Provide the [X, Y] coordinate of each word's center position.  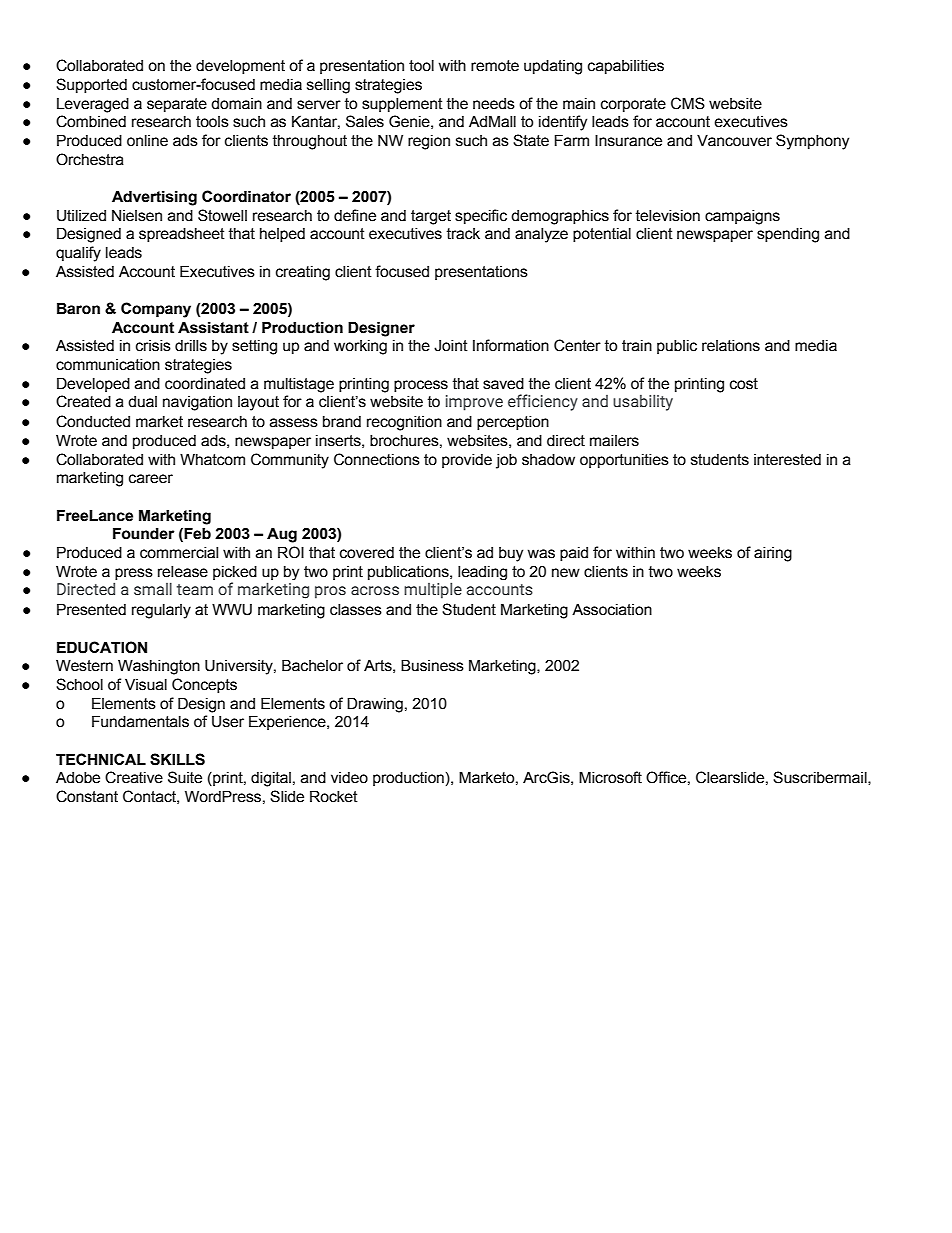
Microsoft [610, 777]
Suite [185, 777]
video [349, 778]
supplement [402, 105]
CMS [688, 103]
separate [177, 105]
